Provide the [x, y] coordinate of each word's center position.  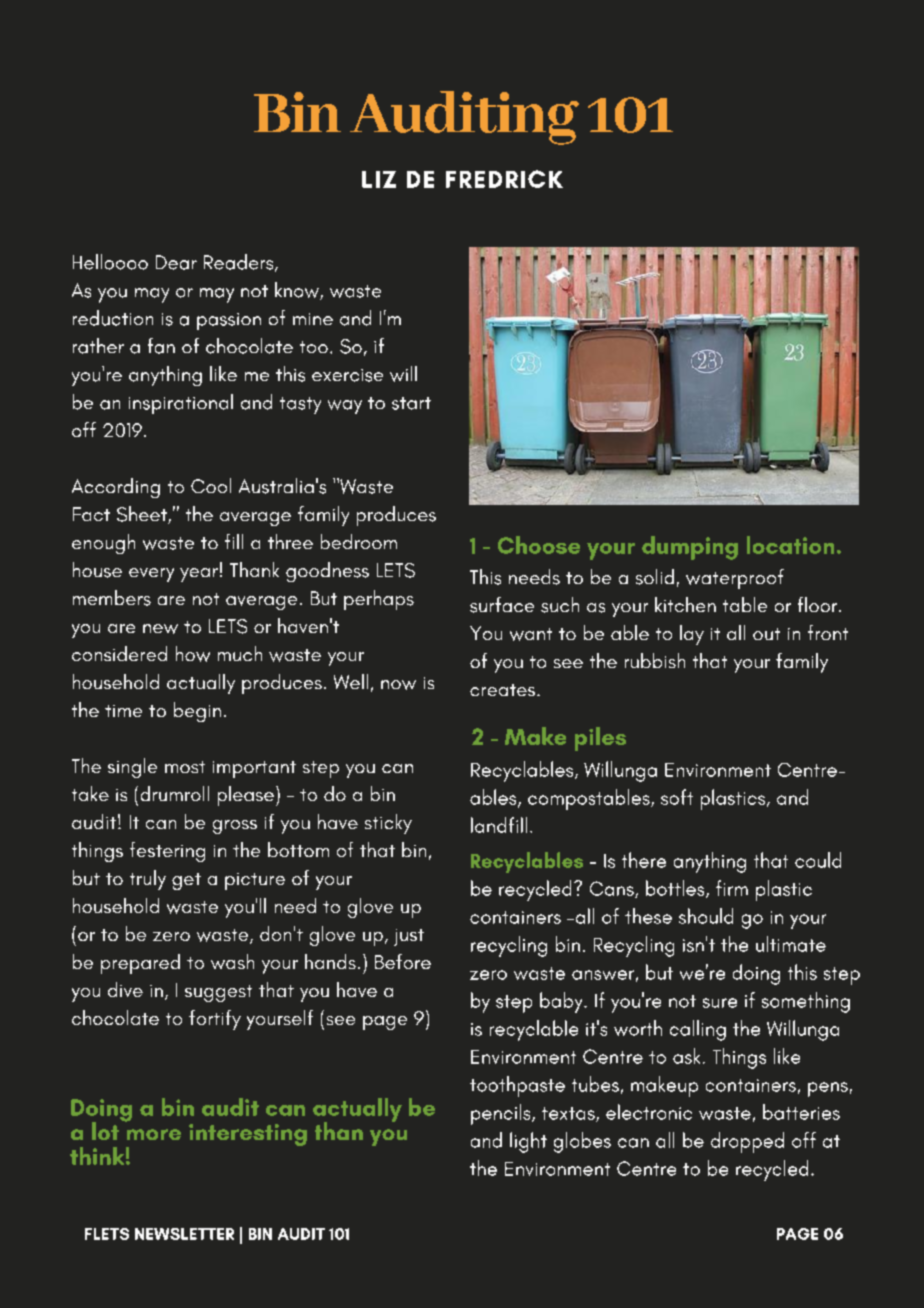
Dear [176, 262]
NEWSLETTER [184, 1234]
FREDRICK [504, 179]
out [766, 634]
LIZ [379, 179]
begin [197, 712]
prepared [140, 964]
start [411, 403]
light [528, 1142]
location [790, 545]
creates [504, 690]
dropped [747, 1142]
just [409, 937]
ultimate [791, 944]
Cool [211, 485]
